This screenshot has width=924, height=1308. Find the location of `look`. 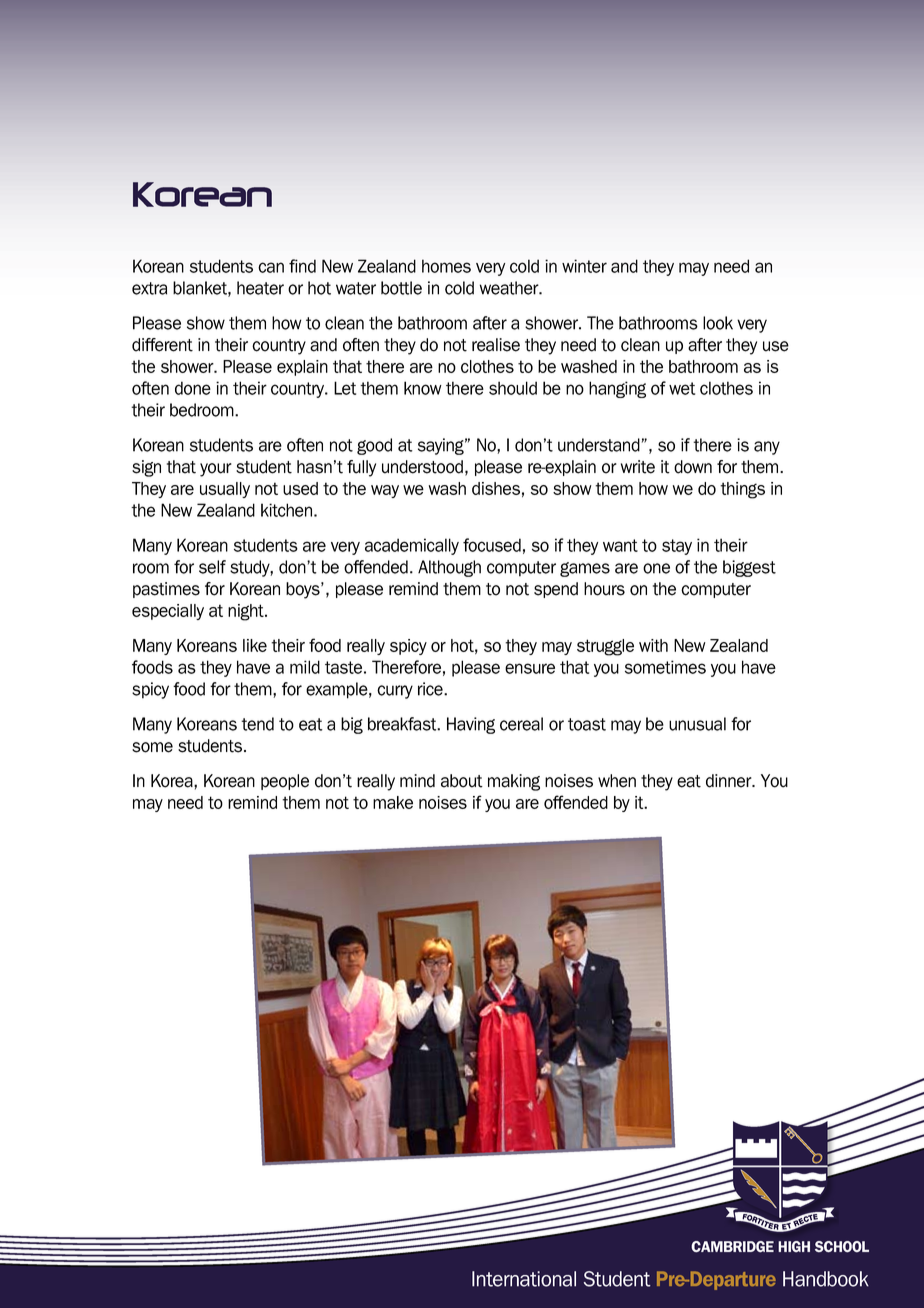

look is located at coordinates (718, 323).
